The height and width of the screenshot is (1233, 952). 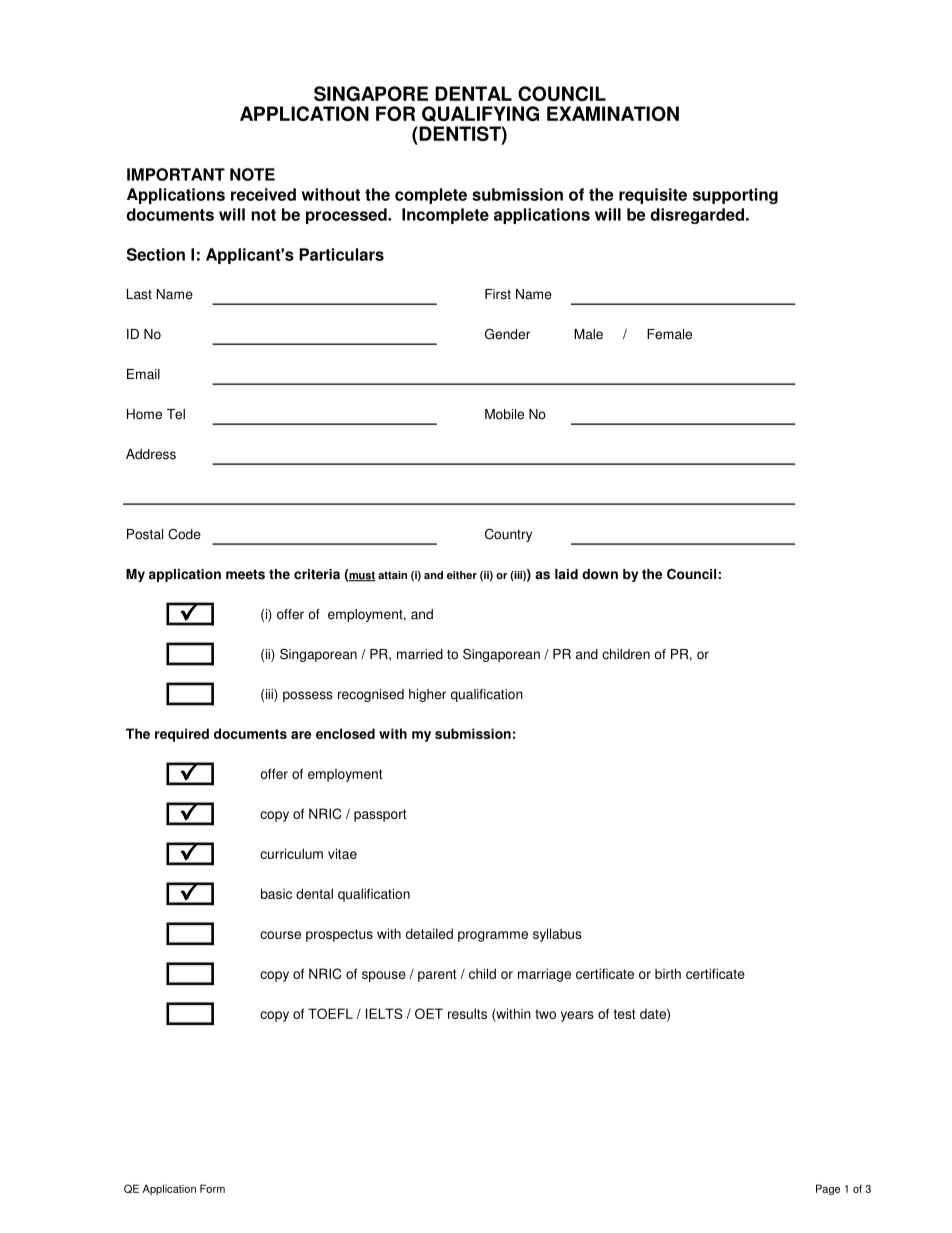 I want to click on Tel, so click(x=176, y=414).
